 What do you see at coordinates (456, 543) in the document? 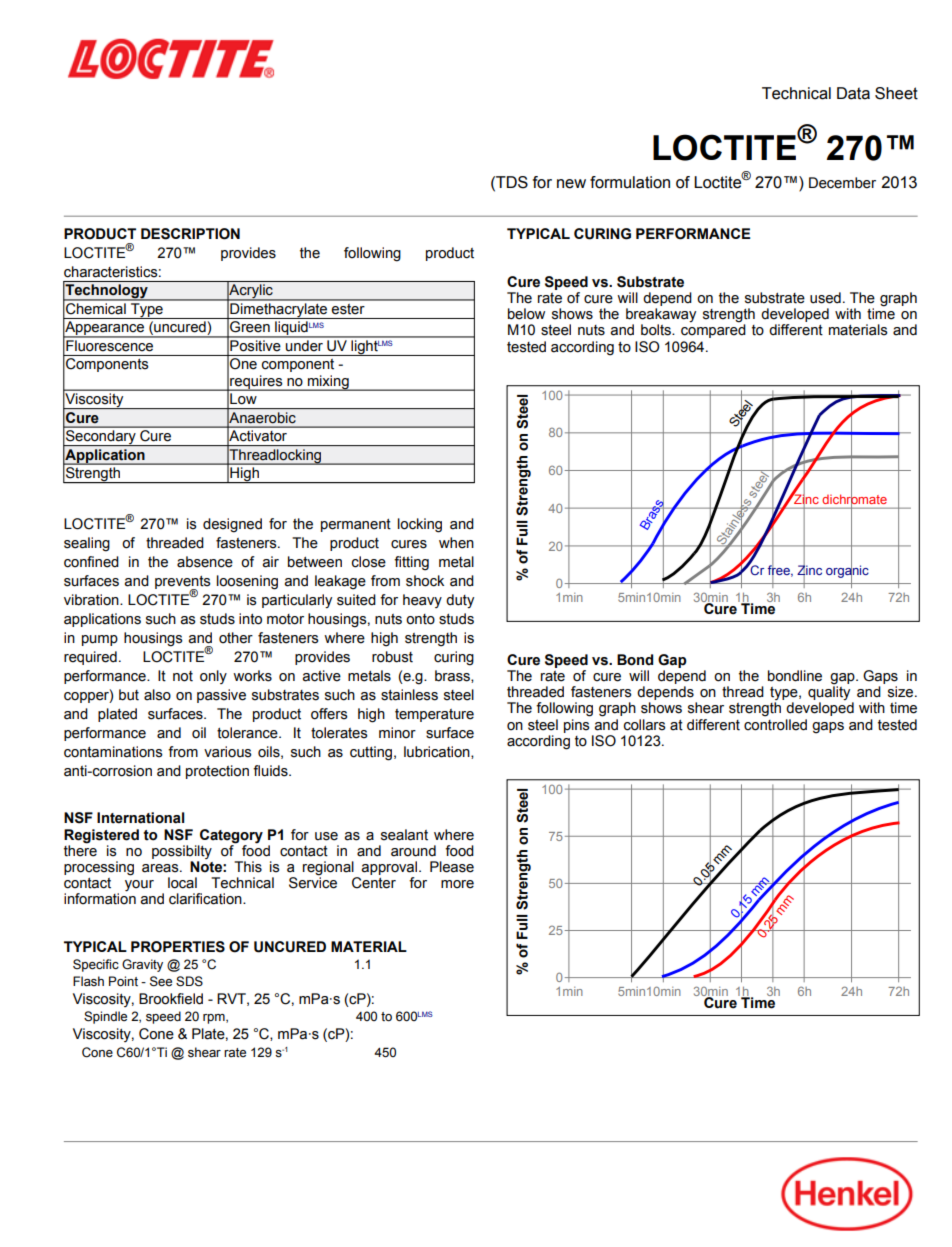
I see `when` at bounding box center [456, 543].
